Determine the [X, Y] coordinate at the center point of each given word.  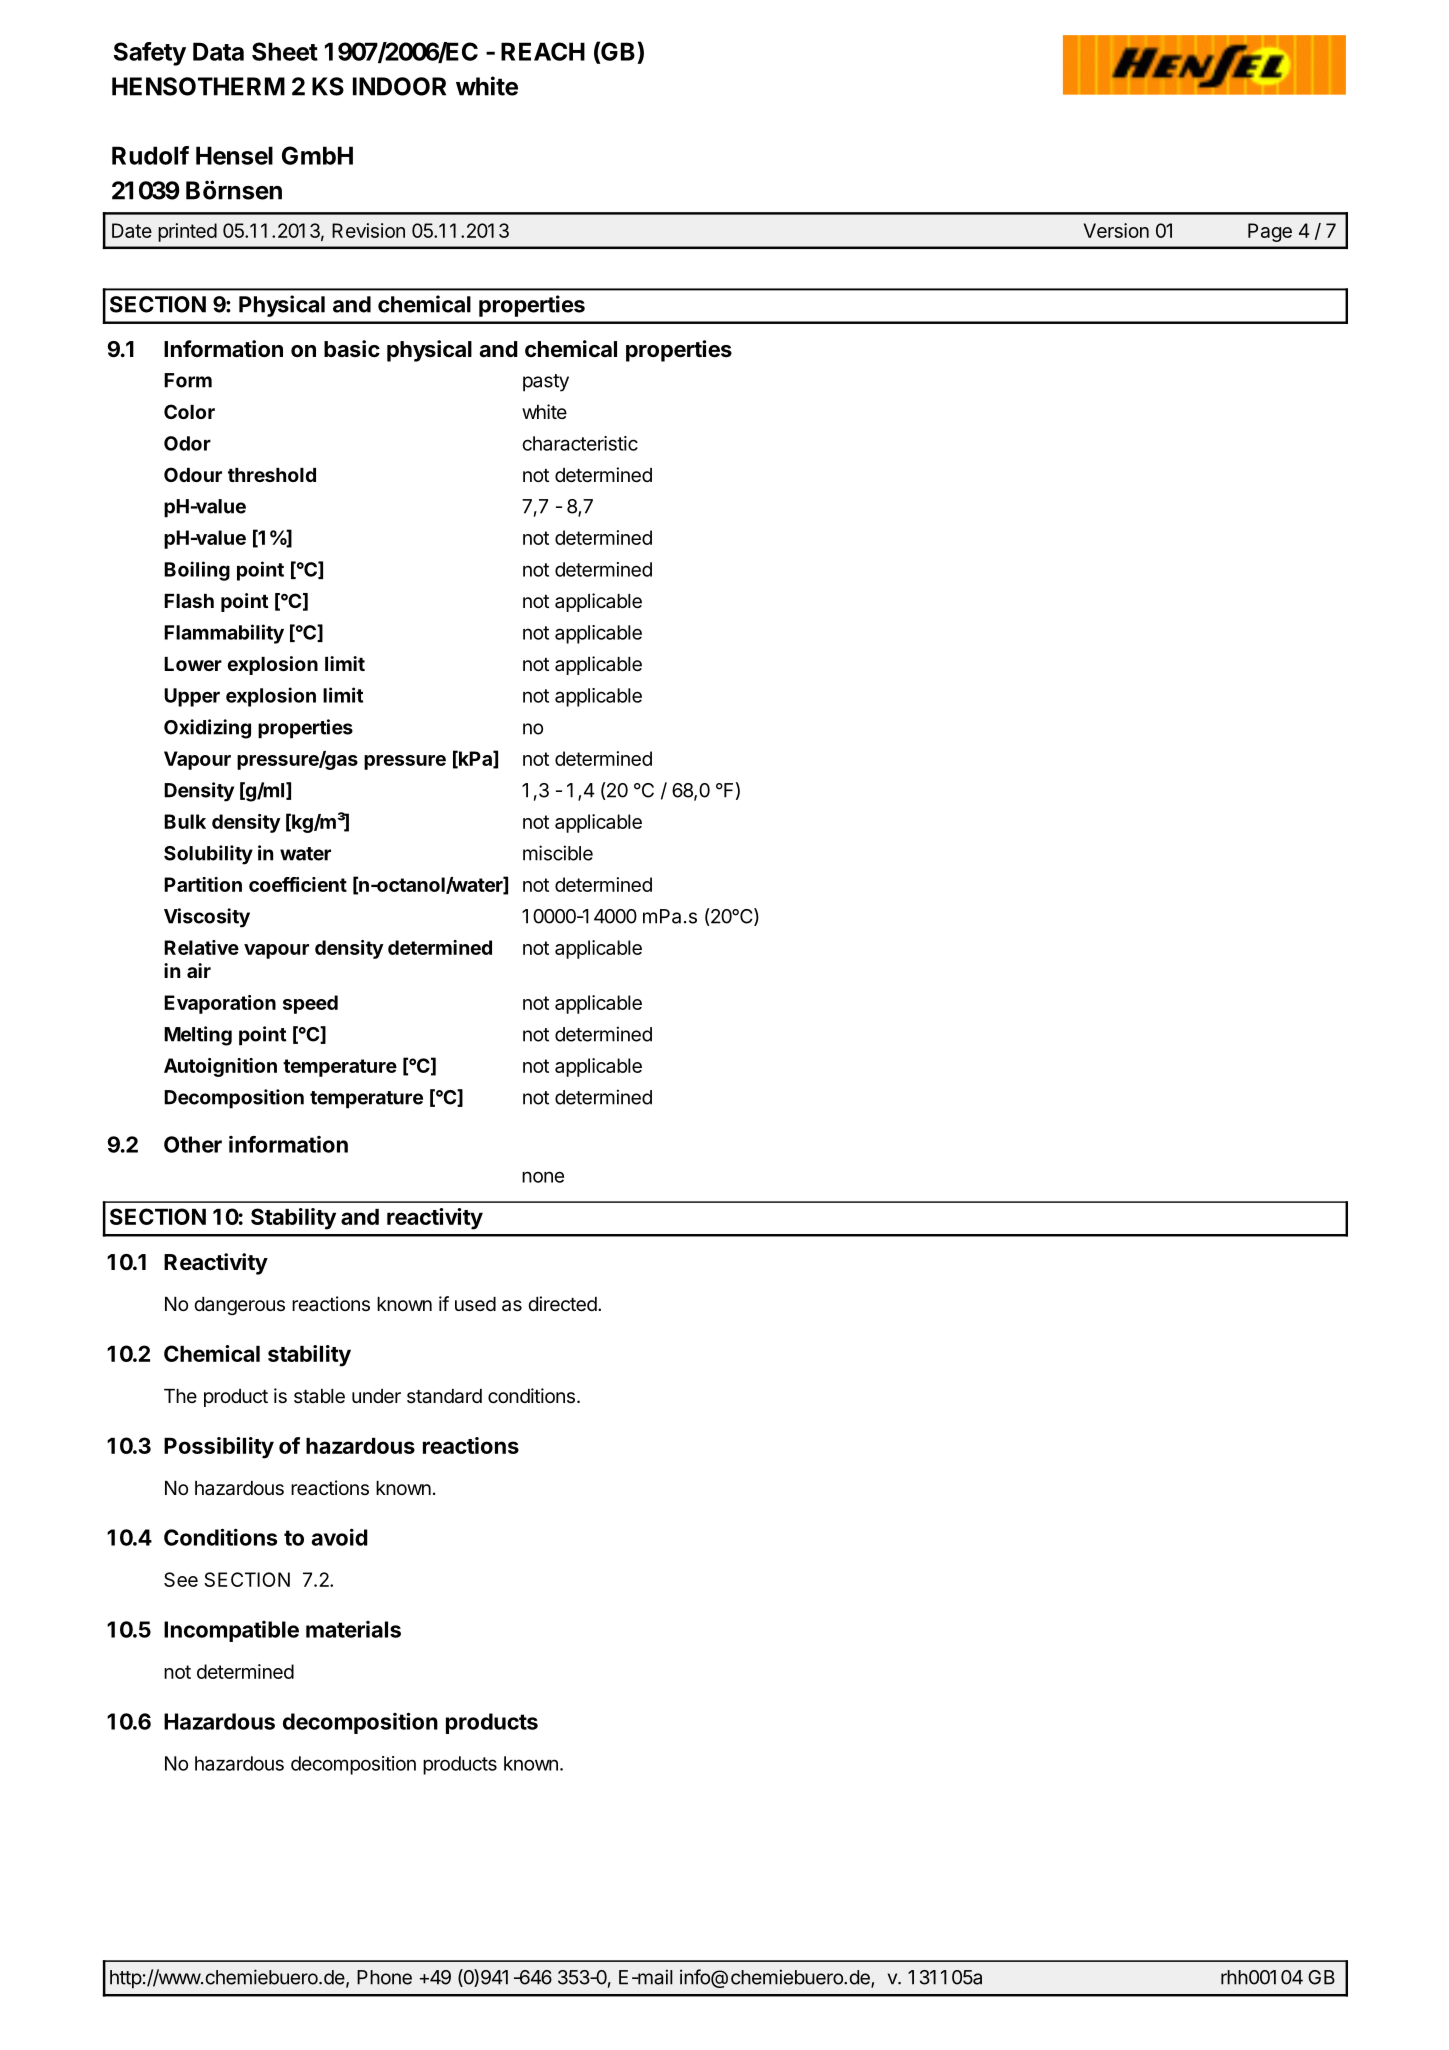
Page [1270, 232]
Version [1116, 230]
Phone [384, 1977]
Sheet [285, 51]
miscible [558, 853]
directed [563, 1304]
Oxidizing [207, 729]
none [543, 1177]
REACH [543, 51]
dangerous [239, 1306]
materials [353, 1629]
